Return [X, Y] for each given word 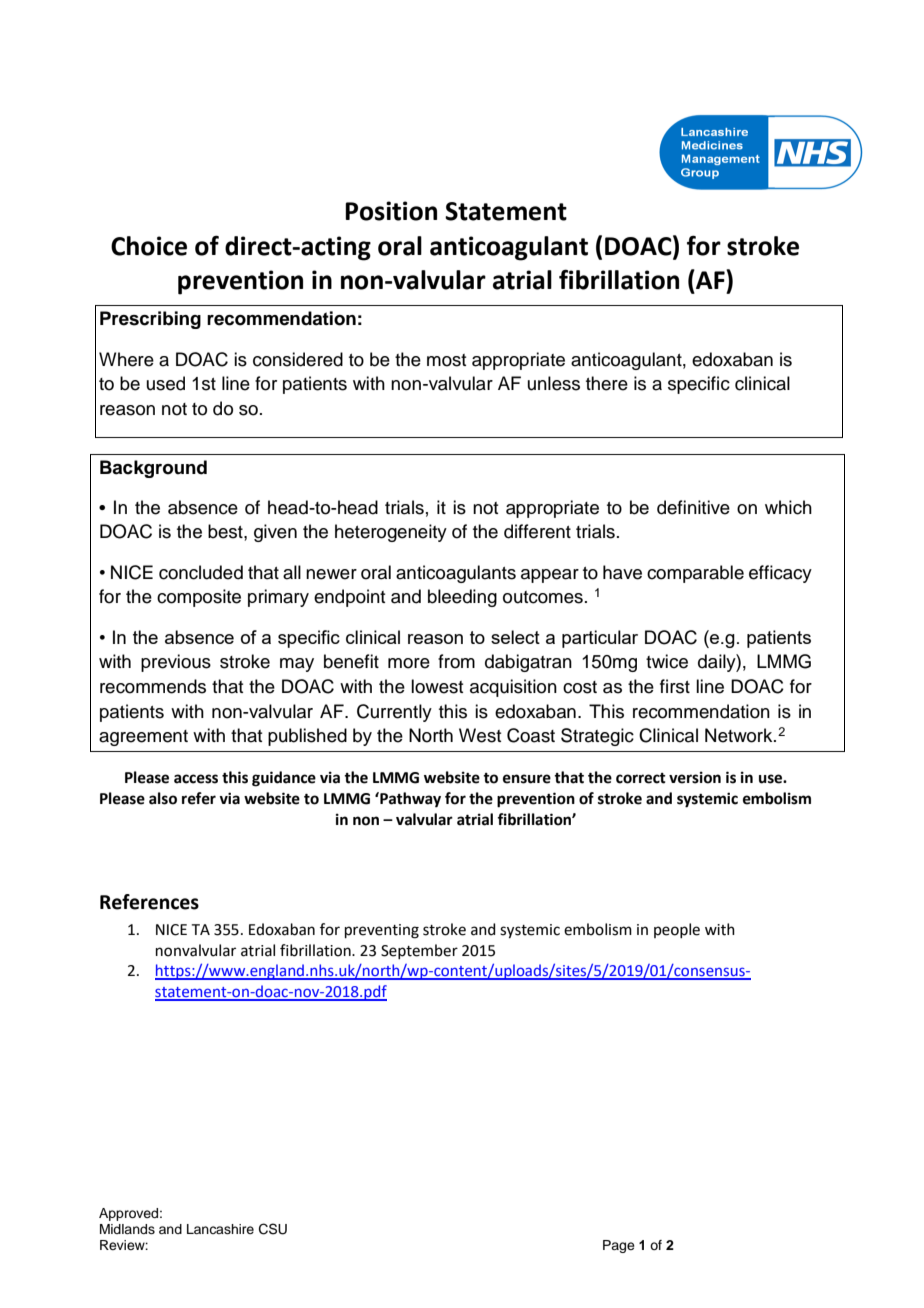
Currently [394, 713]
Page [619, 1246]
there [607, 383]
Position [391, 211]
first [675, 686]
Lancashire [220, 1229]
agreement [143, 738]
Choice [149, 246]
